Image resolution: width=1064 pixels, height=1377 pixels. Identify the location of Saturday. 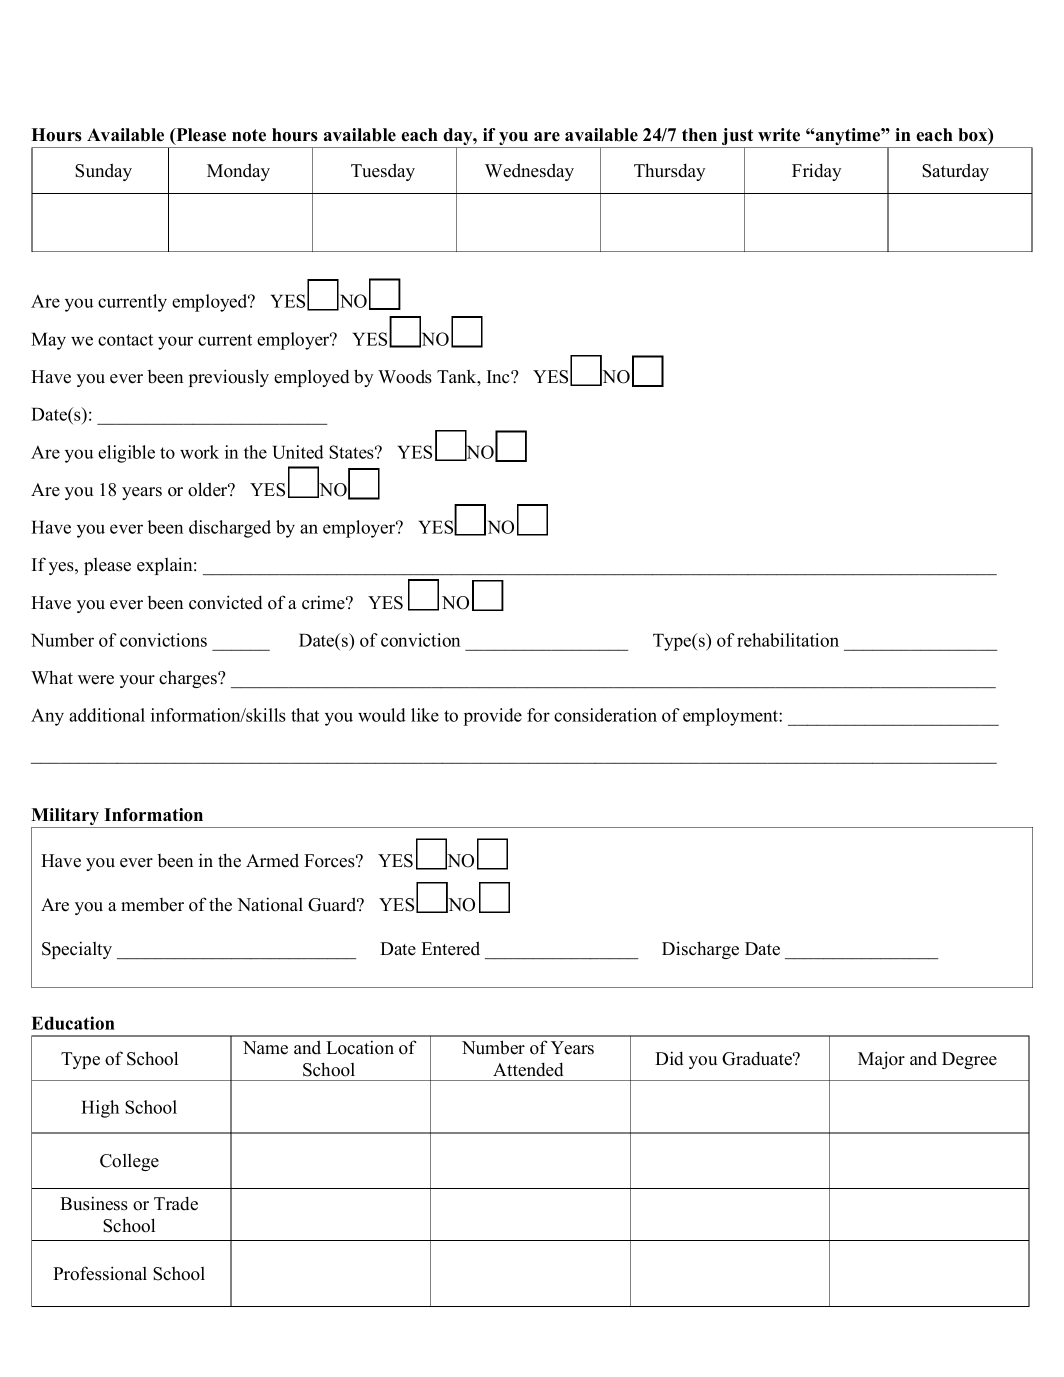
(955, 172).
